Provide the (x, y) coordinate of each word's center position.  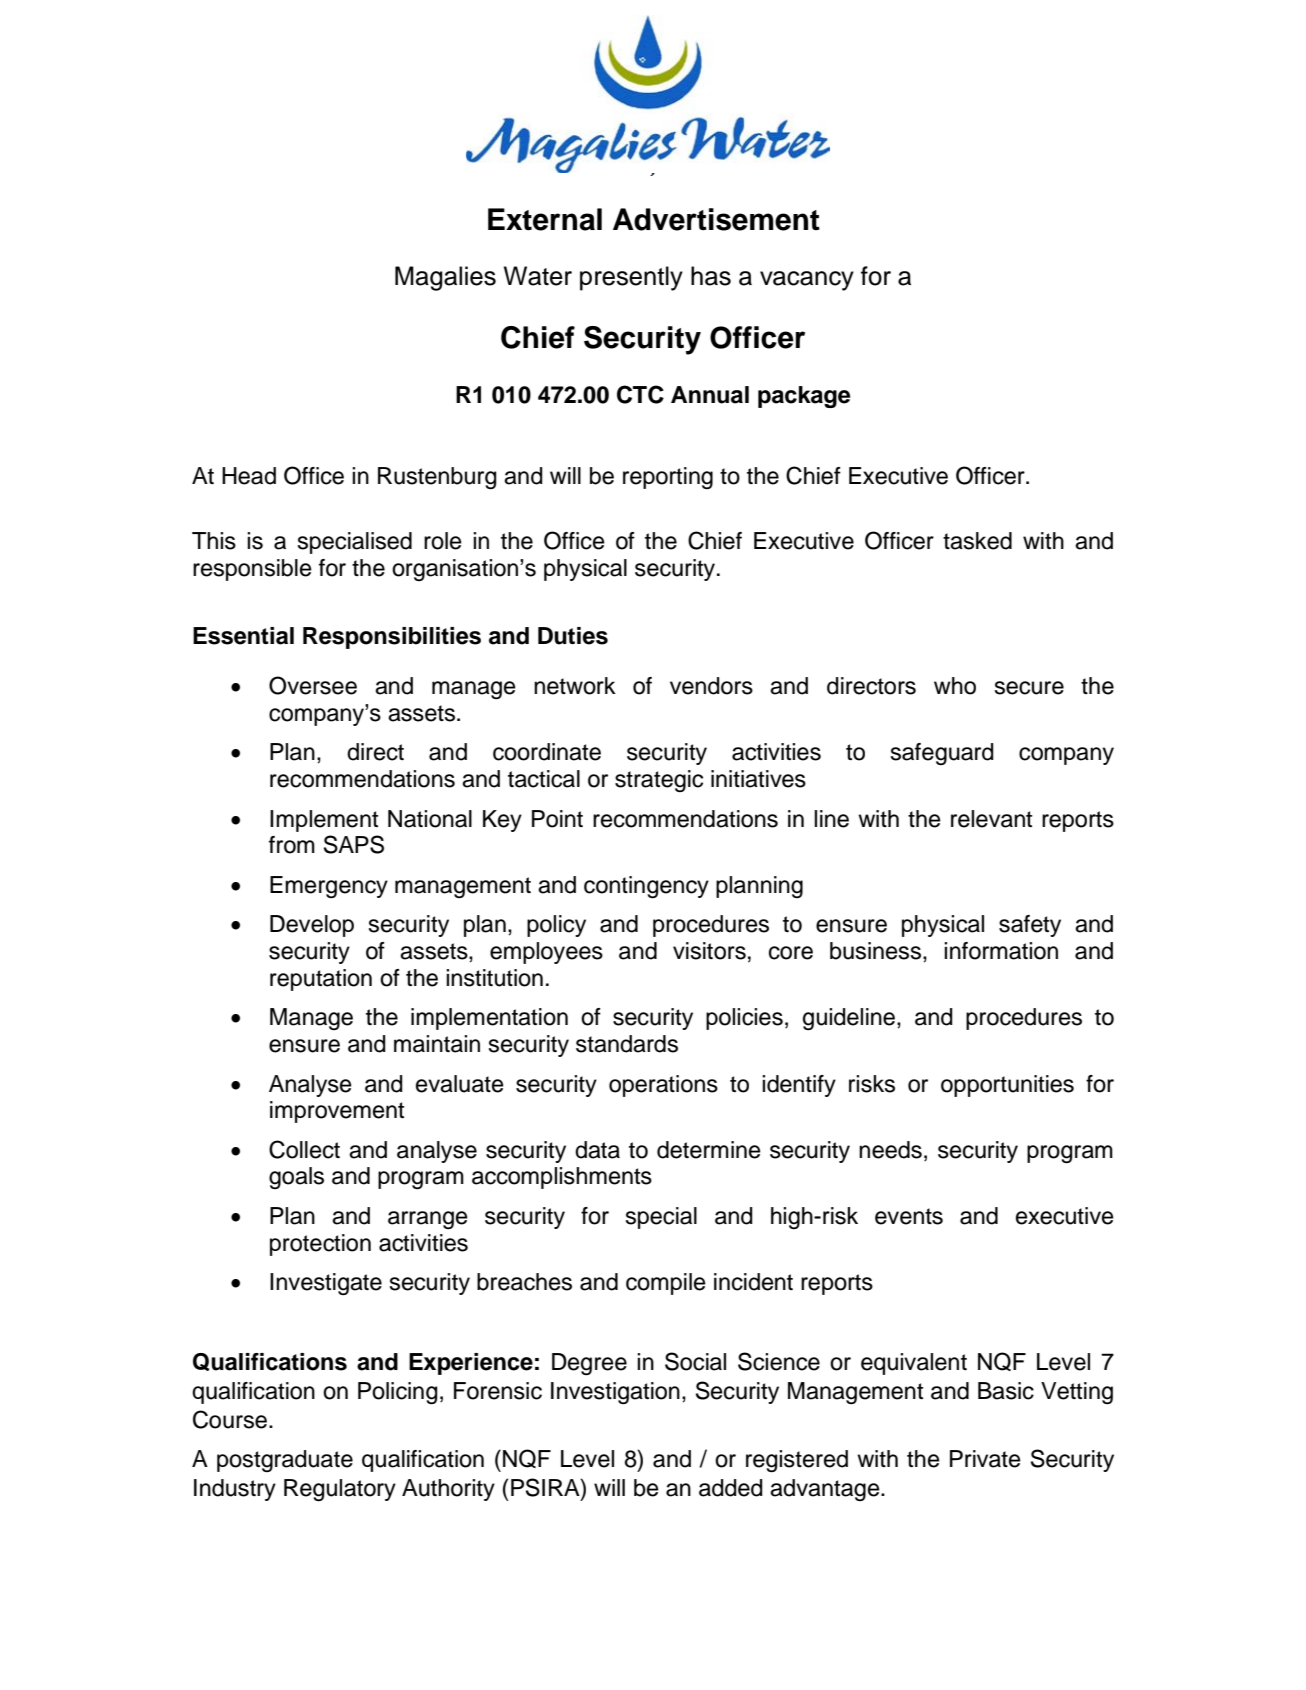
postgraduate (285, 1461)
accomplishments (562, 1178)
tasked (977, 541)
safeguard (942, 754)
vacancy (807, 281)
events (909, 1216)
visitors (709, 951)
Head (249, 476)
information (1001, 951)
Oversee (313, 685)
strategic (659, 781)
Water (538, 276)
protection (320, 1245)
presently (631, 278)
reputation (321, 980)
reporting (668, 478)
